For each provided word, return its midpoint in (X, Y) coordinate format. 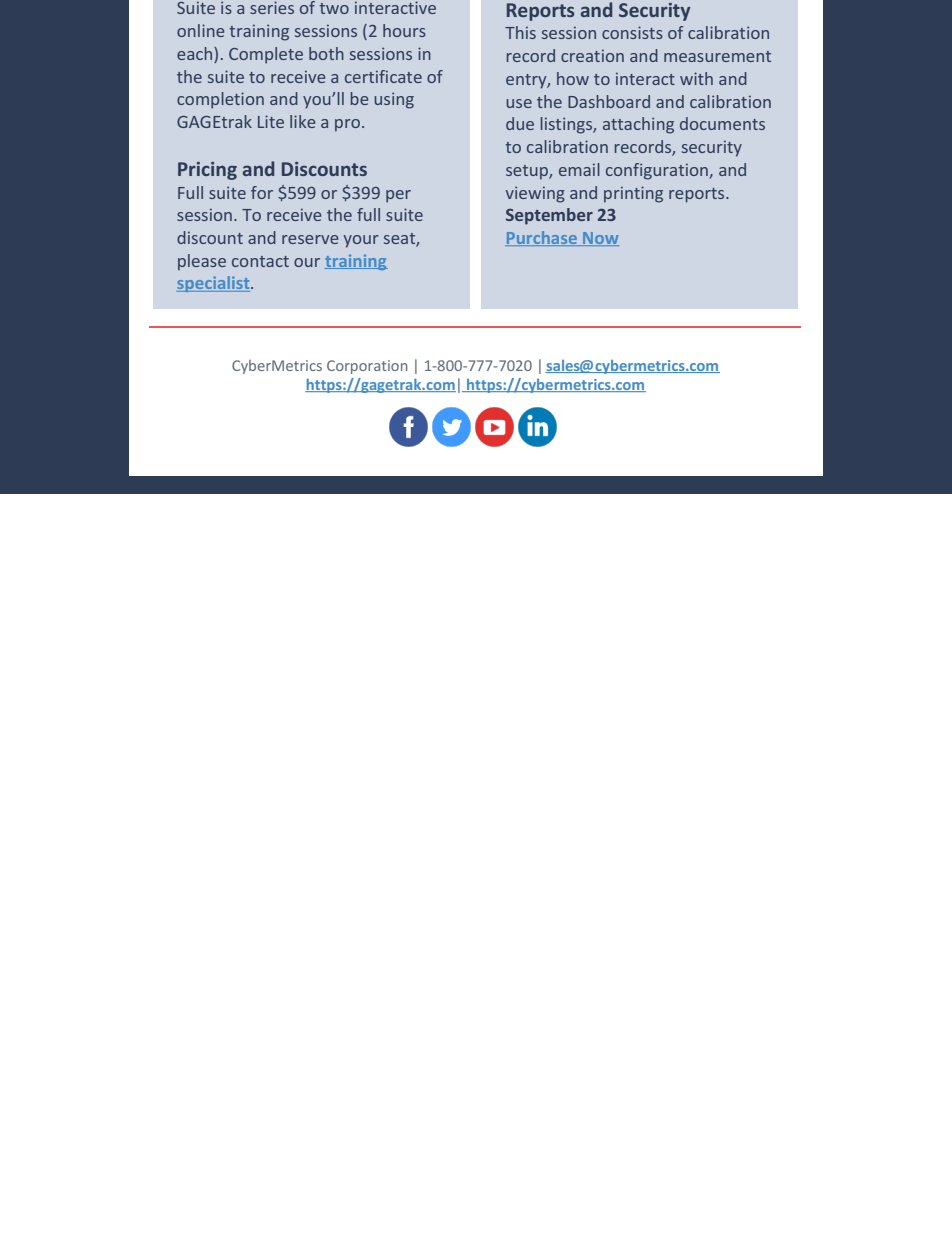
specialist (214, 284)
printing (633, 194)
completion (220, 100)
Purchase (542, 238)
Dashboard (609, 101)
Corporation (367, 367)
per (398, 196)
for (262, 192)
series (272, 7)
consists (632, 32)
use (519, 103)
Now (600, 239)
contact (260, 261)
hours (404, 30)
